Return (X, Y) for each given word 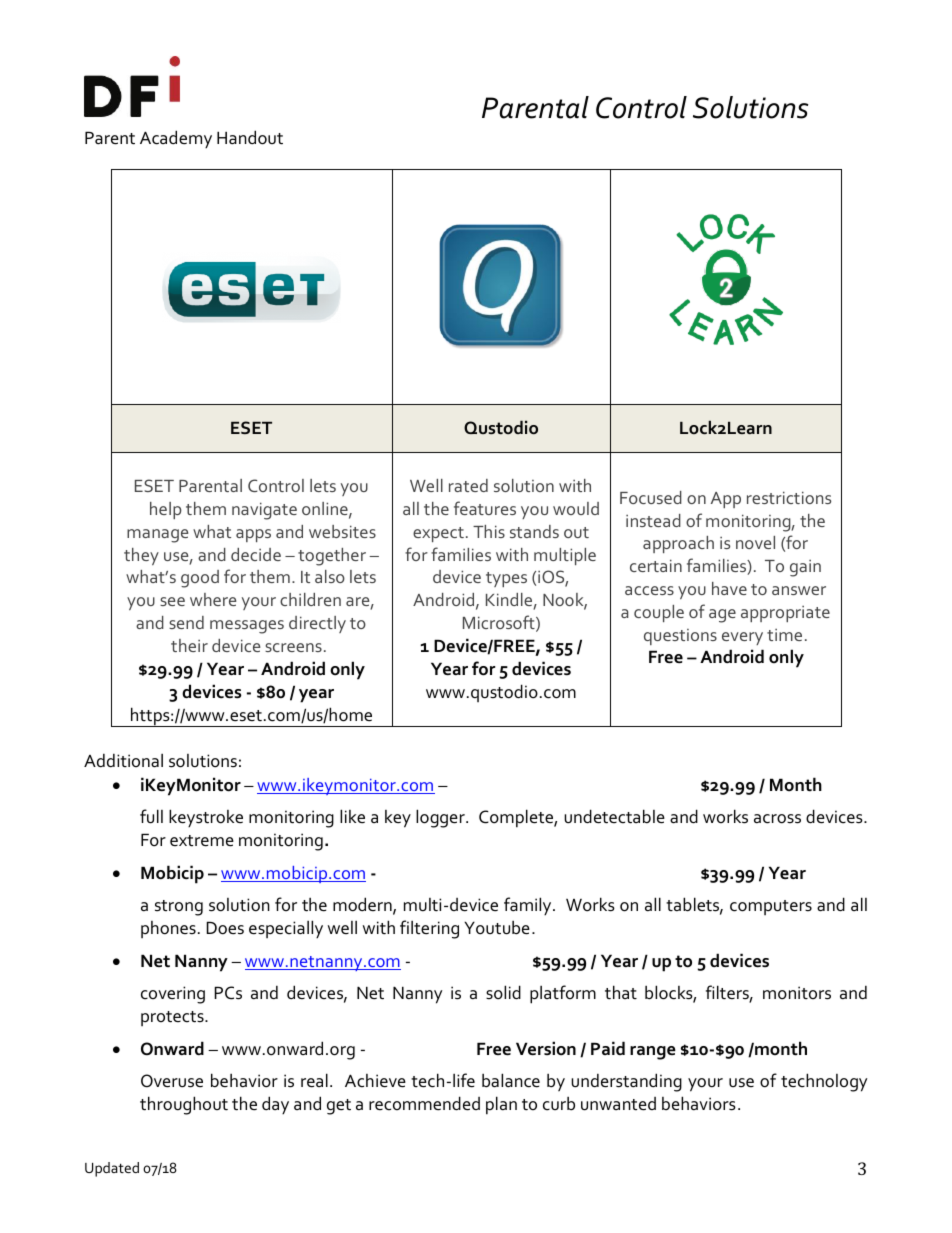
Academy (176, 139)
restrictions (789, 497)
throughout (184, 1105)
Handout (250, 137)
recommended (424, 1103)
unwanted (618, 1104)
